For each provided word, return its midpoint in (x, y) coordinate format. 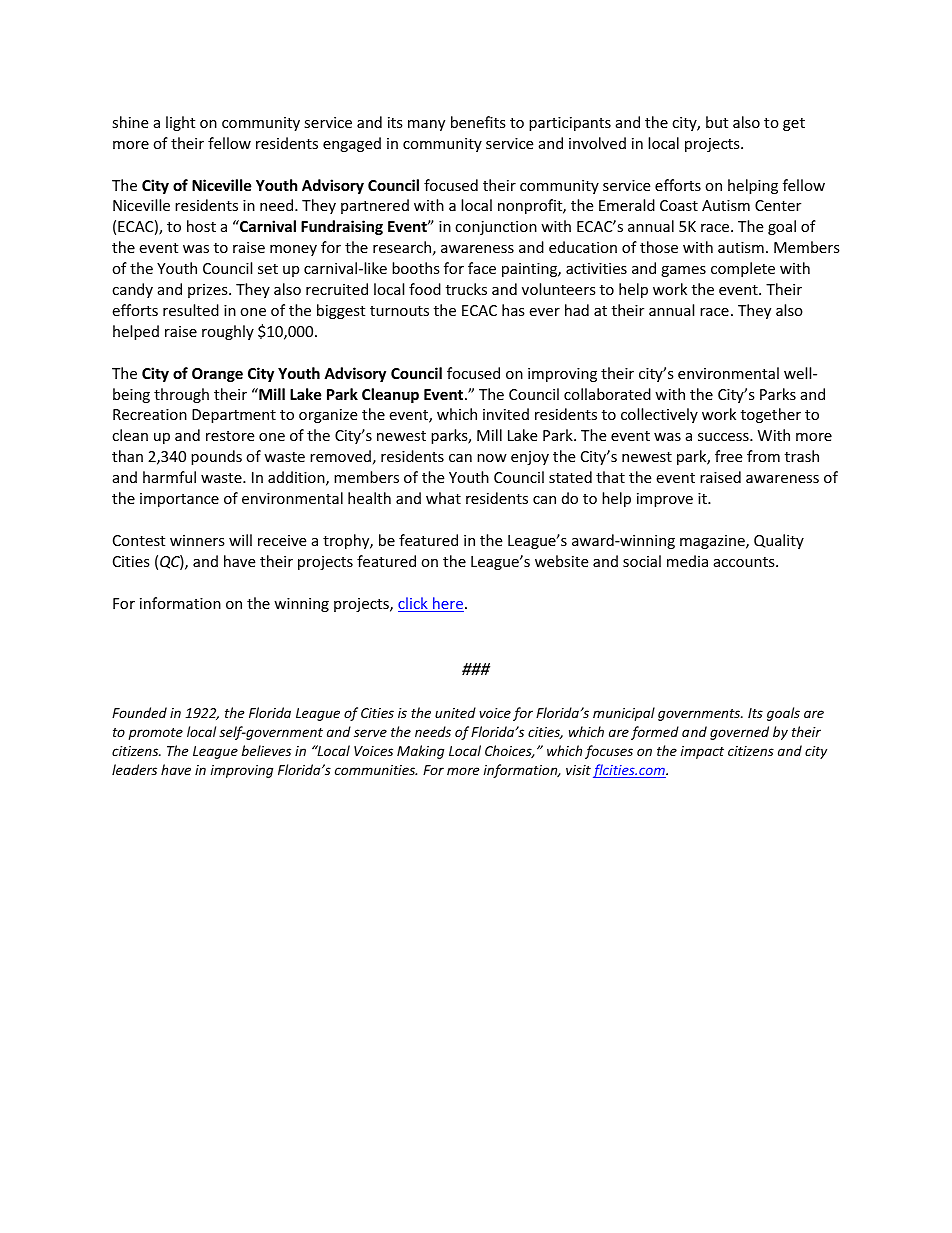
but (717, 122)
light (180, 123)
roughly (228, 332)
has (513, 310)
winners (197, 540)
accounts (745, 562)
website (561, 561)
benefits (478, 122)
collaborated (607, 394)
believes (266, 750)
